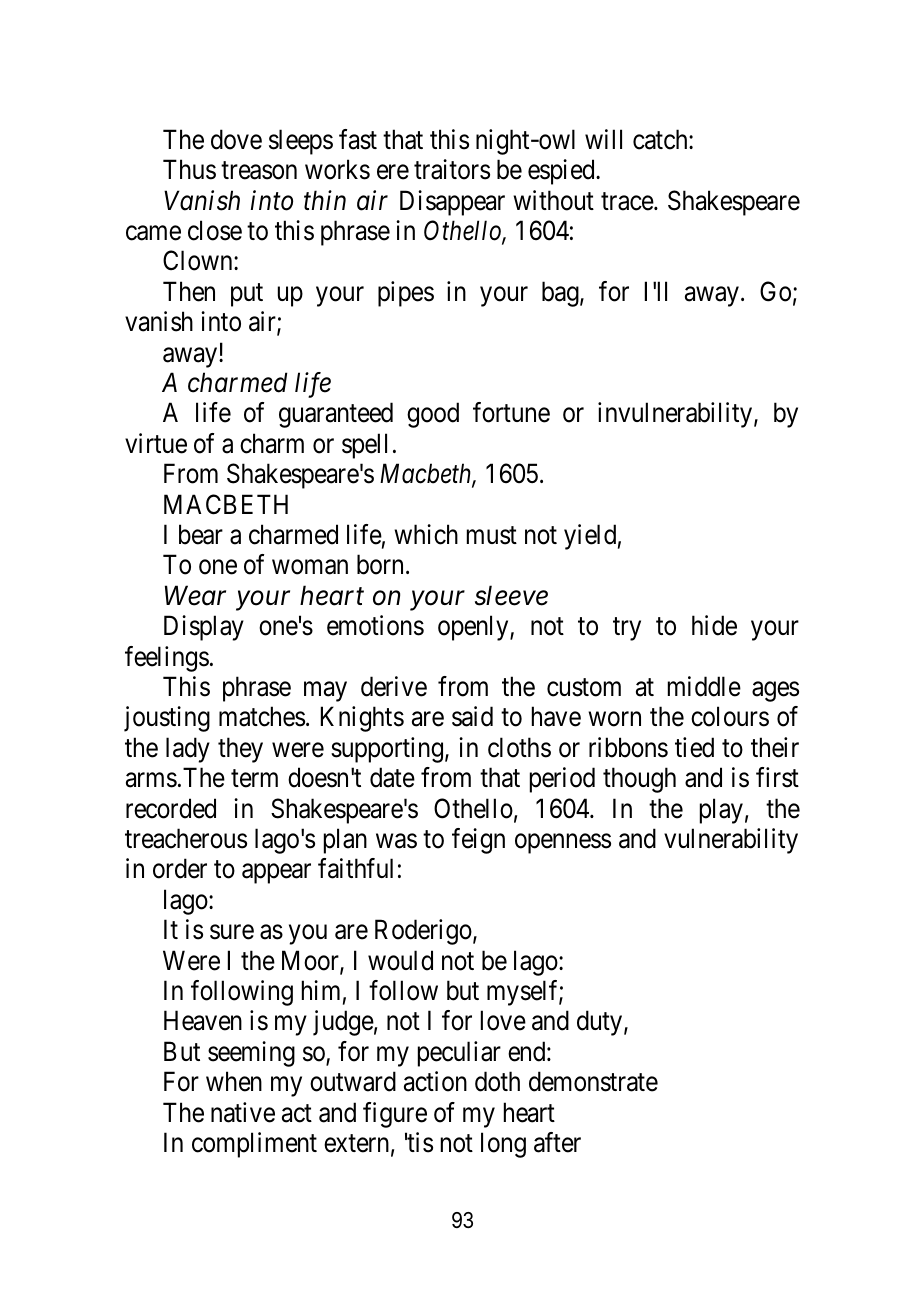 The image size is (924, 1311). I want to click on treason, so click(259, 171).
